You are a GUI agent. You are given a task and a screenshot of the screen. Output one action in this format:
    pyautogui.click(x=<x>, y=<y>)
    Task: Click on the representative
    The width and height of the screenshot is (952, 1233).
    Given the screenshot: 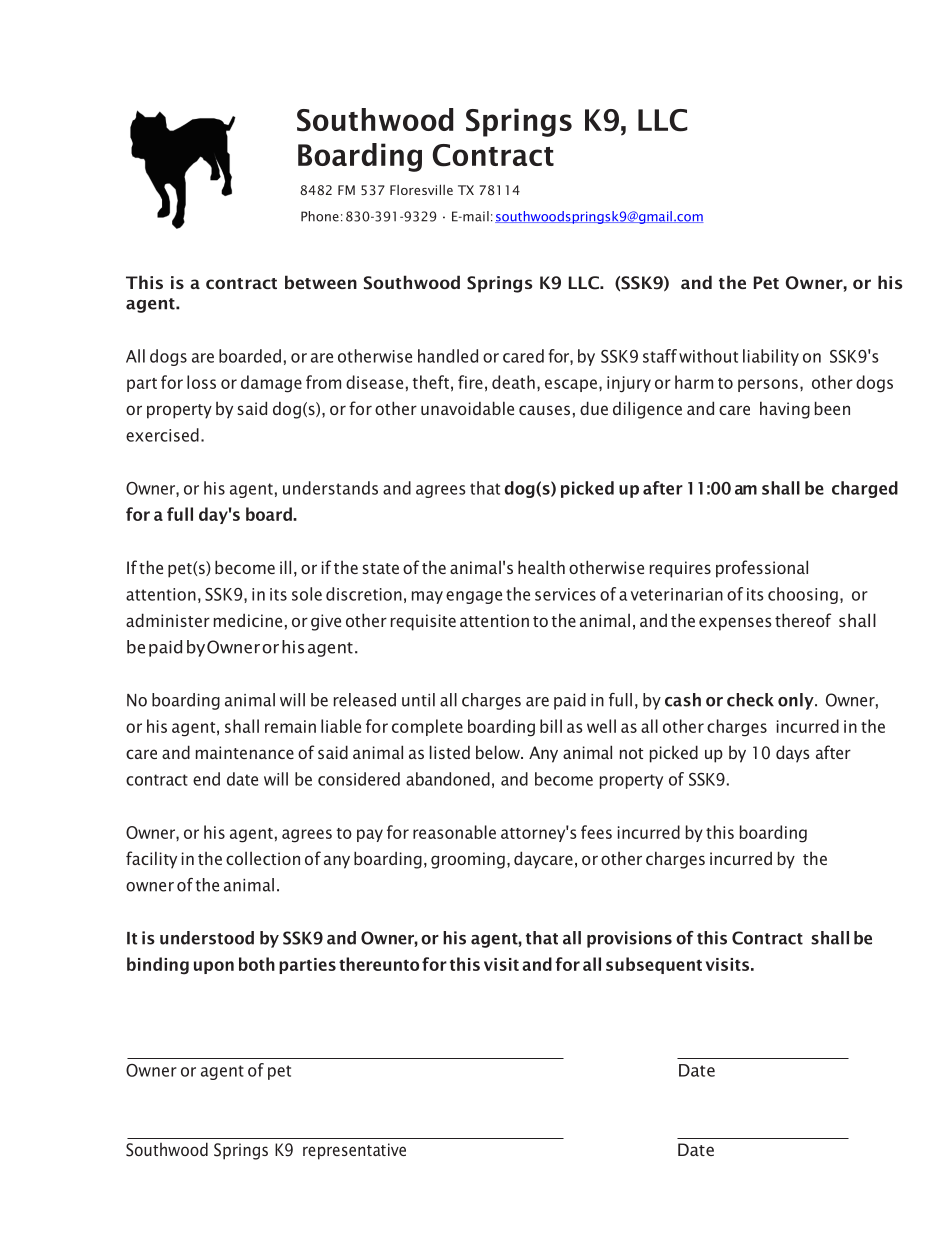 What is the action you would take?
    pyautogui.click(x=354, y=1151)
